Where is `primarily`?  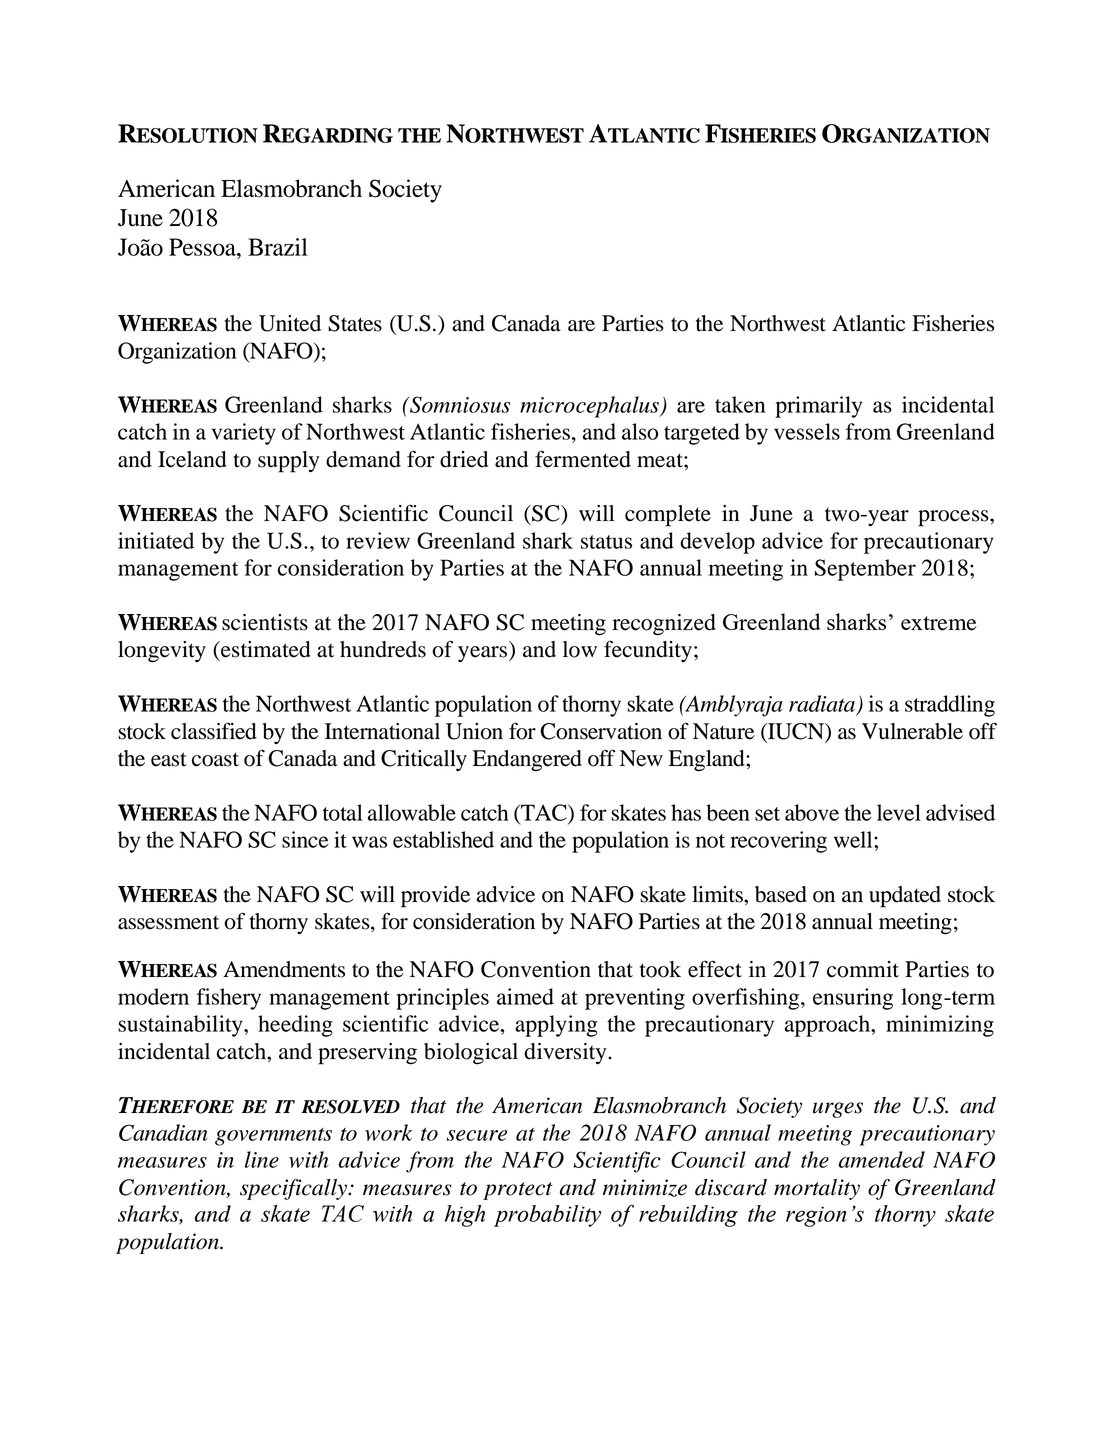
primarily is located at coordinates (818, 407).
